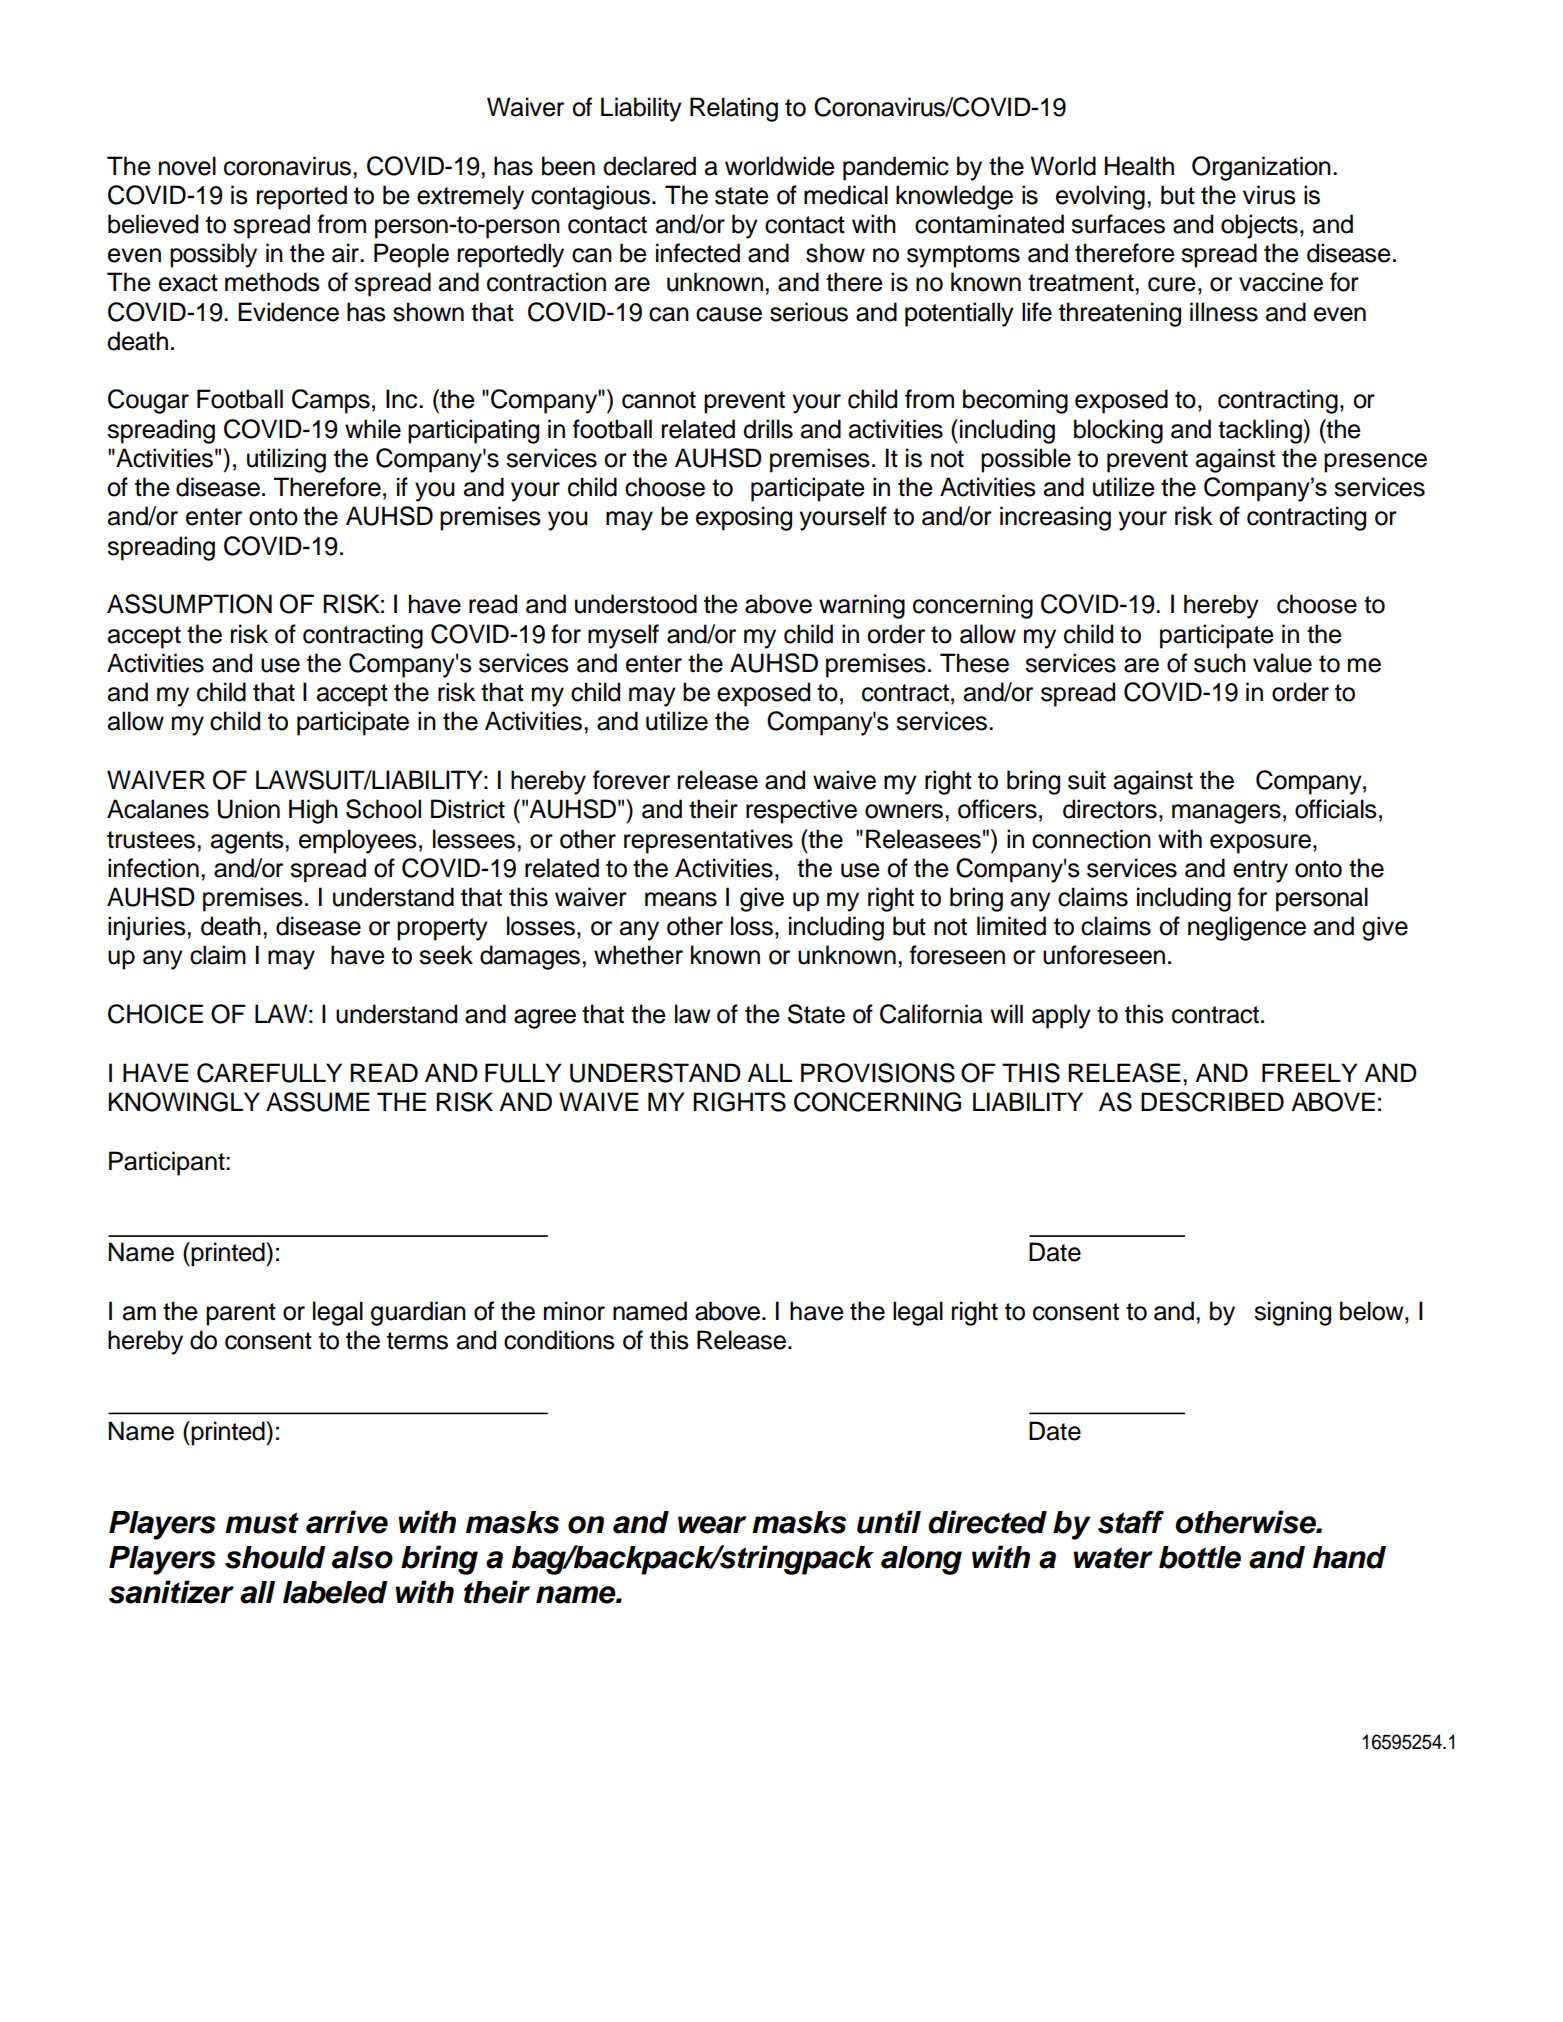 The image size is (1563, 2022). What do you see at coordinates (155, 1014) in the document?
I see `CHOICE` at bounding box center [155, 1014].
